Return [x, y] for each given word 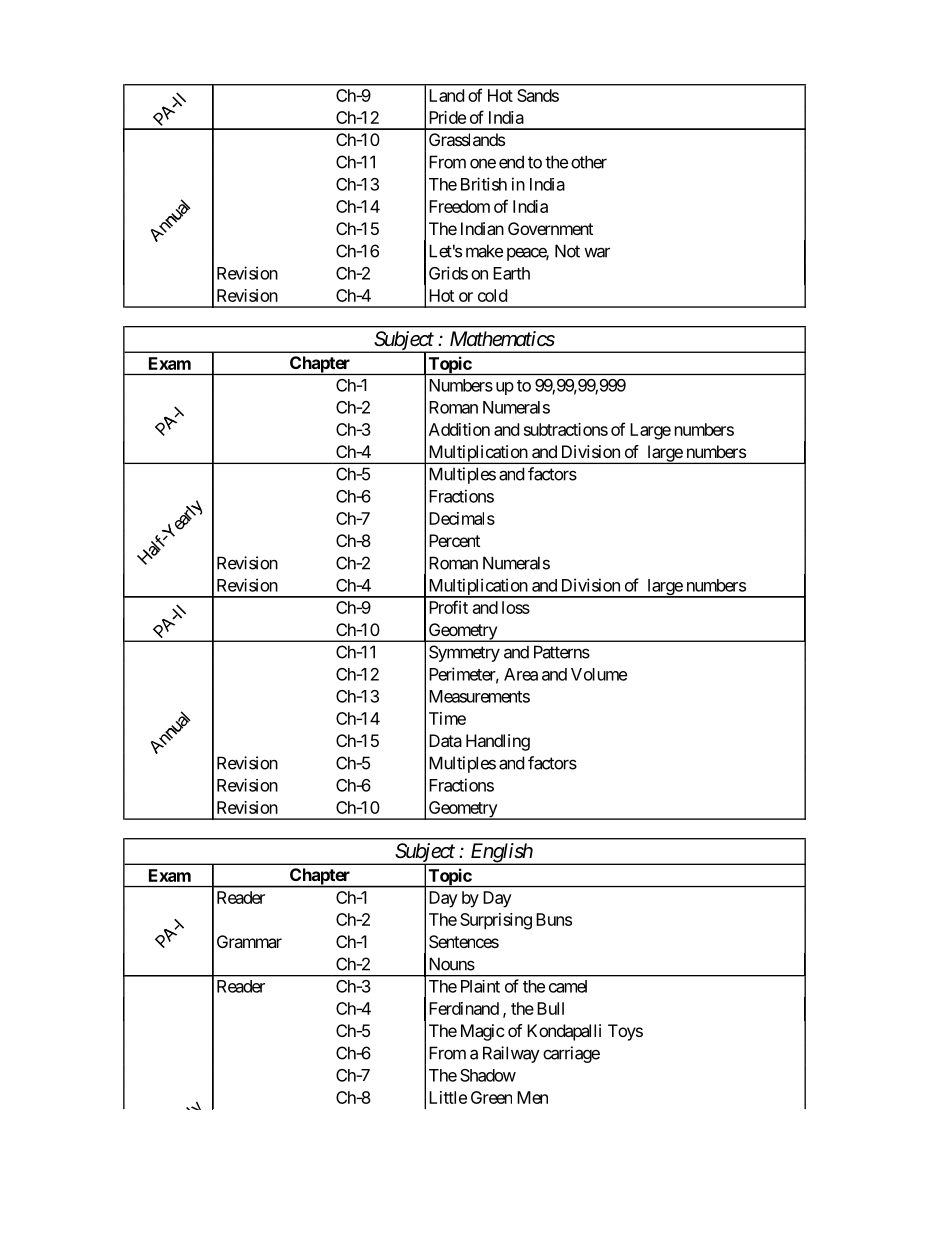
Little [448, 1097]
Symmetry [464, 653]
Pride [447, 117]
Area [521, 674]
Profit [448, 607]
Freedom [459, 206]
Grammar [249, 941]
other [589, 162]
